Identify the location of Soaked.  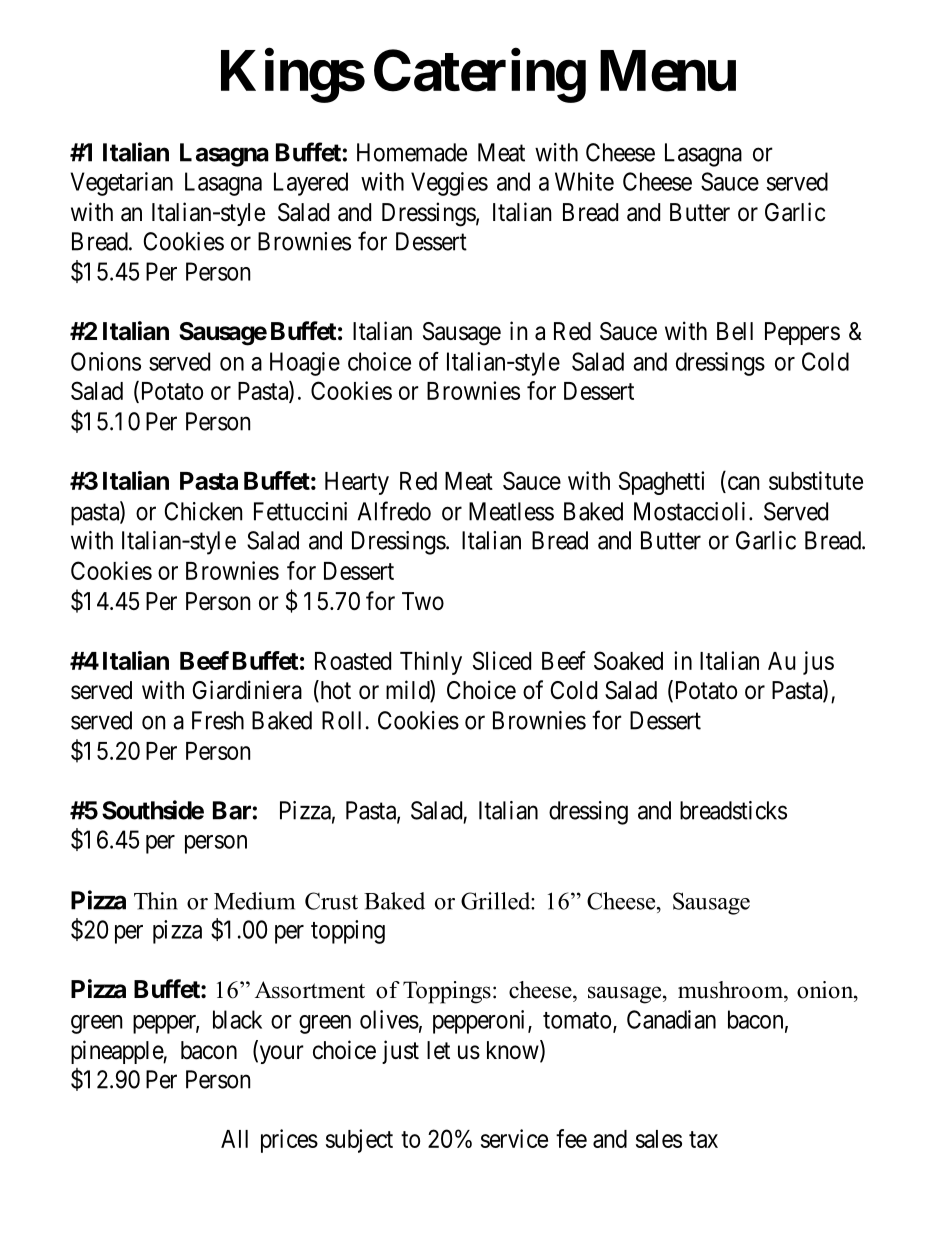
(628, 660).
